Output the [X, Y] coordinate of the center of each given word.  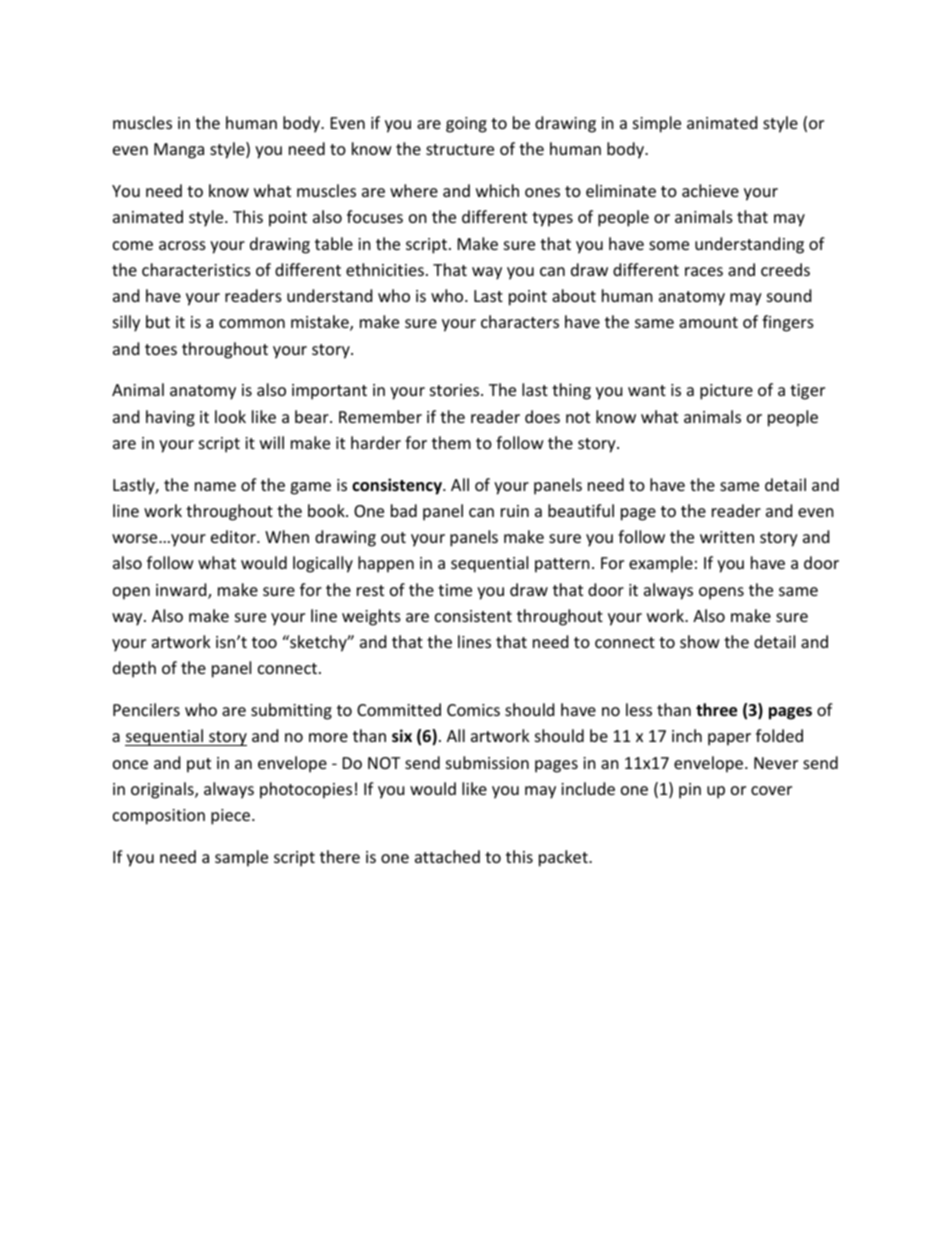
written [727, 537]
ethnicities [385, 269]
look [230, 416]
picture [726, 392]
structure [460, 149]
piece [232, 817]
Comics [473, 710]
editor [234, 536]
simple [657, 124]
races [704, 271]
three [716, 710]
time [455, 590]
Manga [179, 151]
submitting [291, 711]
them [451, 442]
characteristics [196, 269]
